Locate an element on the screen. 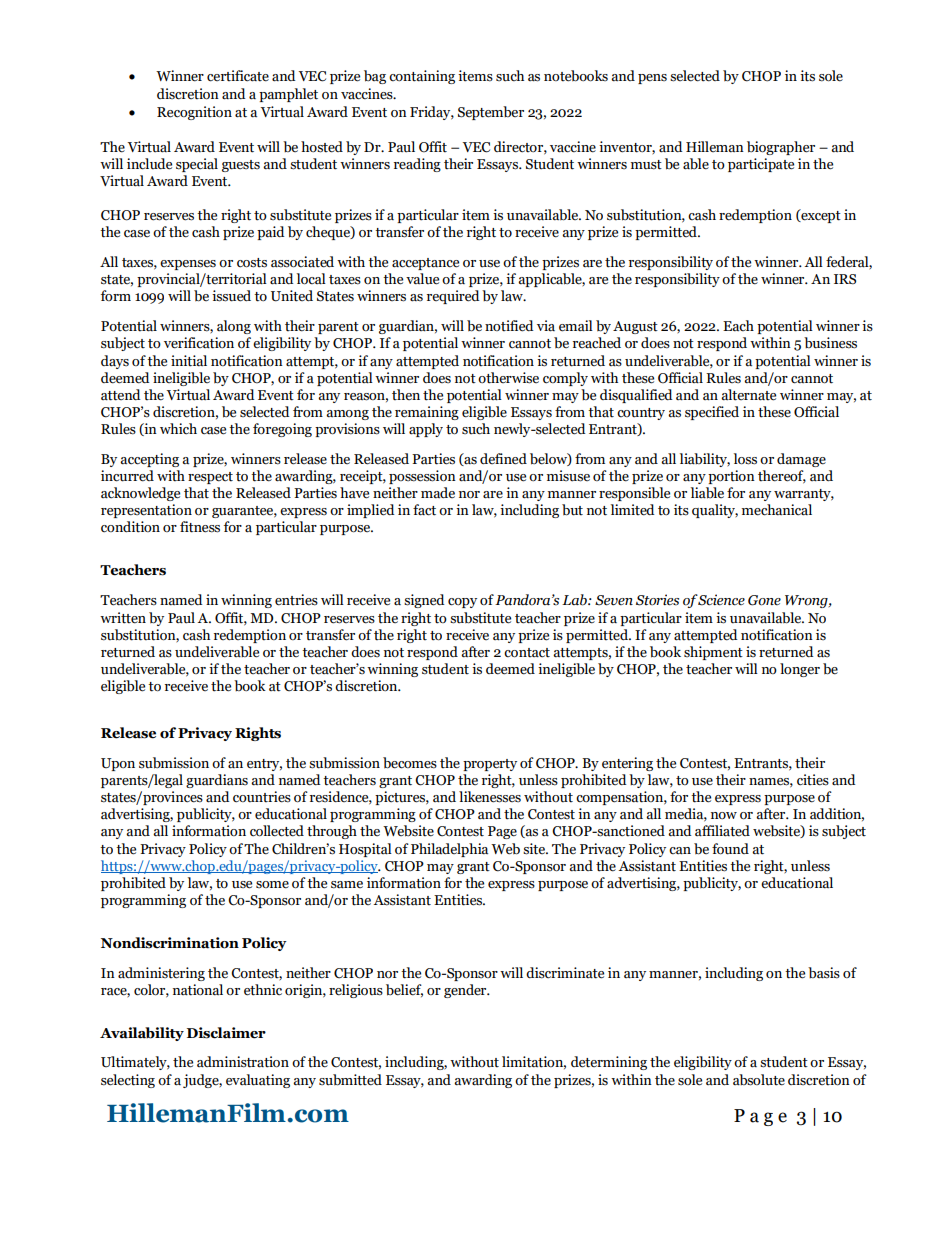 The image size is (952, 1233). affiliated is located at coordinates (722, 831).
